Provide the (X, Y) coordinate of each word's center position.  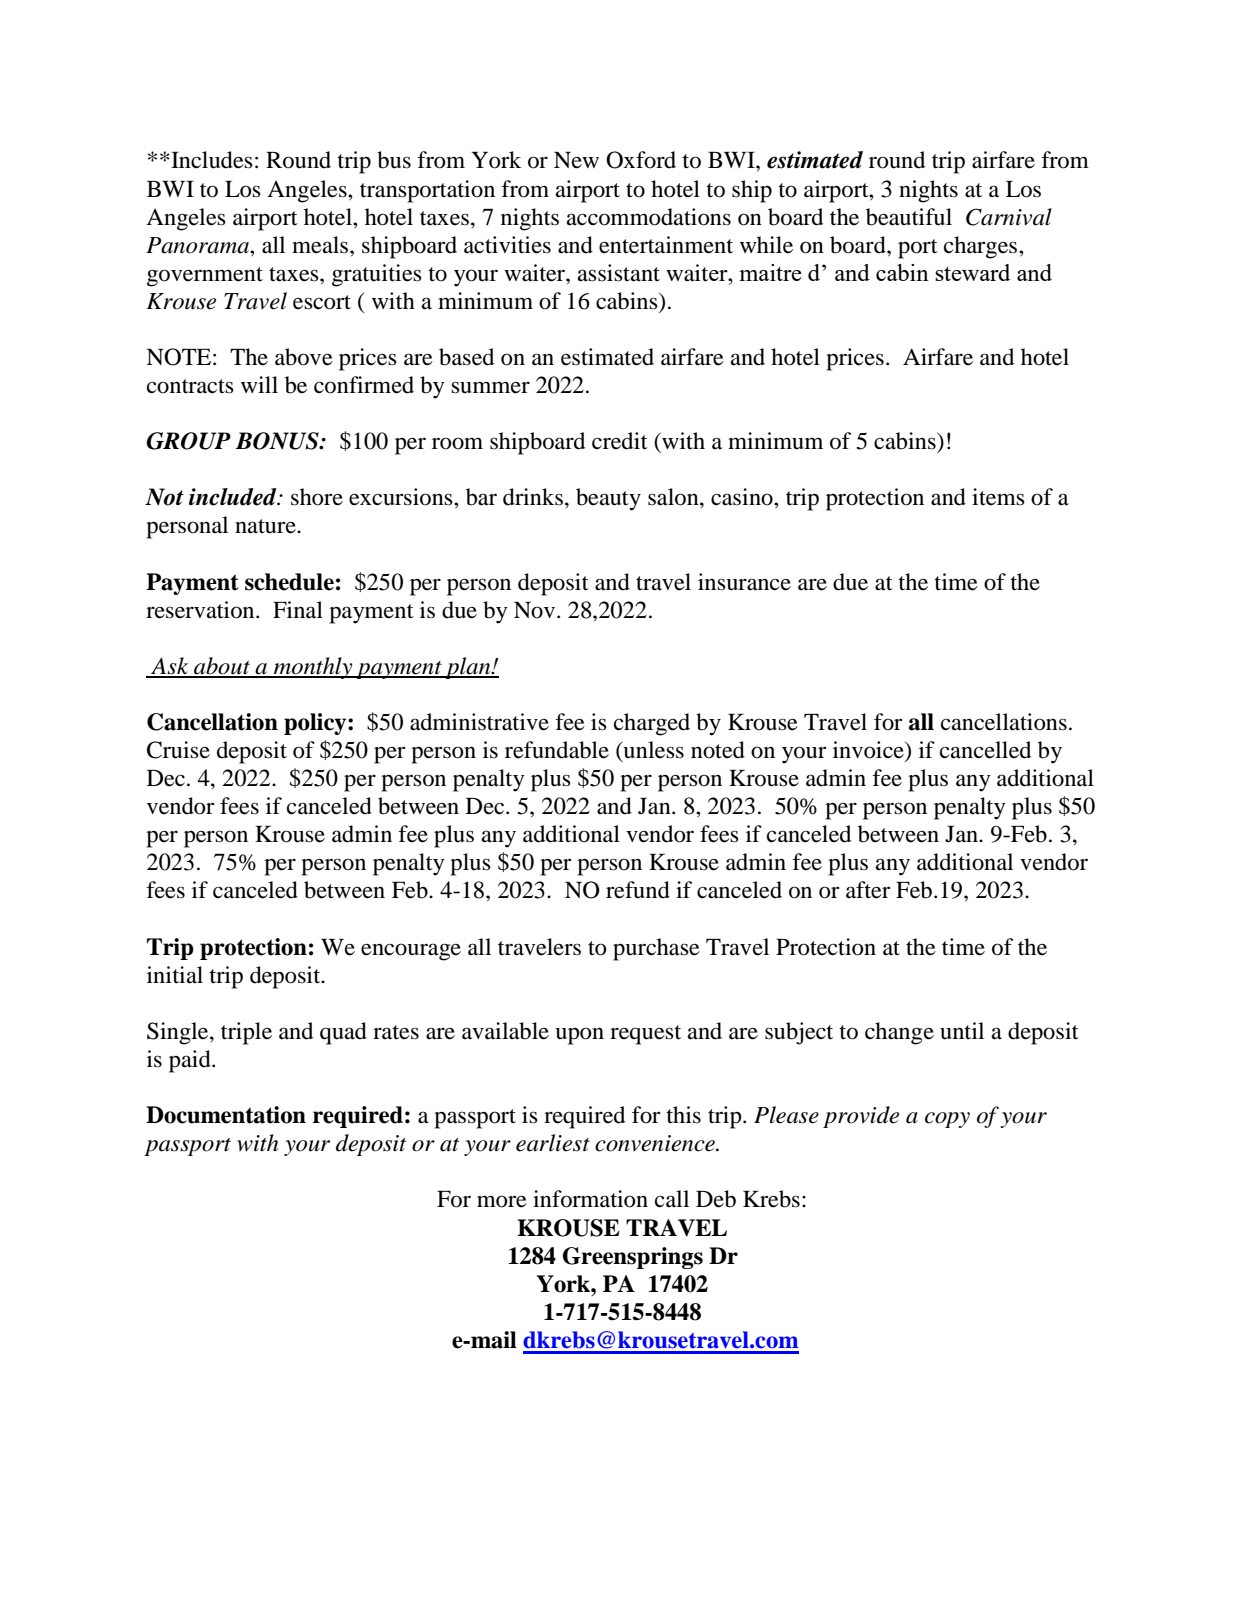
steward (972, 272)
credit (620, 441)
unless (652, 751)
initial (175, 975)
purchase (656, 949)
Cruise (178, 750)
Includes (211, 160)
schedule (289, 582)
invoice (869, 750)
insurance (744, 582)
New (576, 160)
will (259, 384)
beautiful (909, 217)
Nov (536, 610)
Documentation (226, 1115)
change (899, 1033)
